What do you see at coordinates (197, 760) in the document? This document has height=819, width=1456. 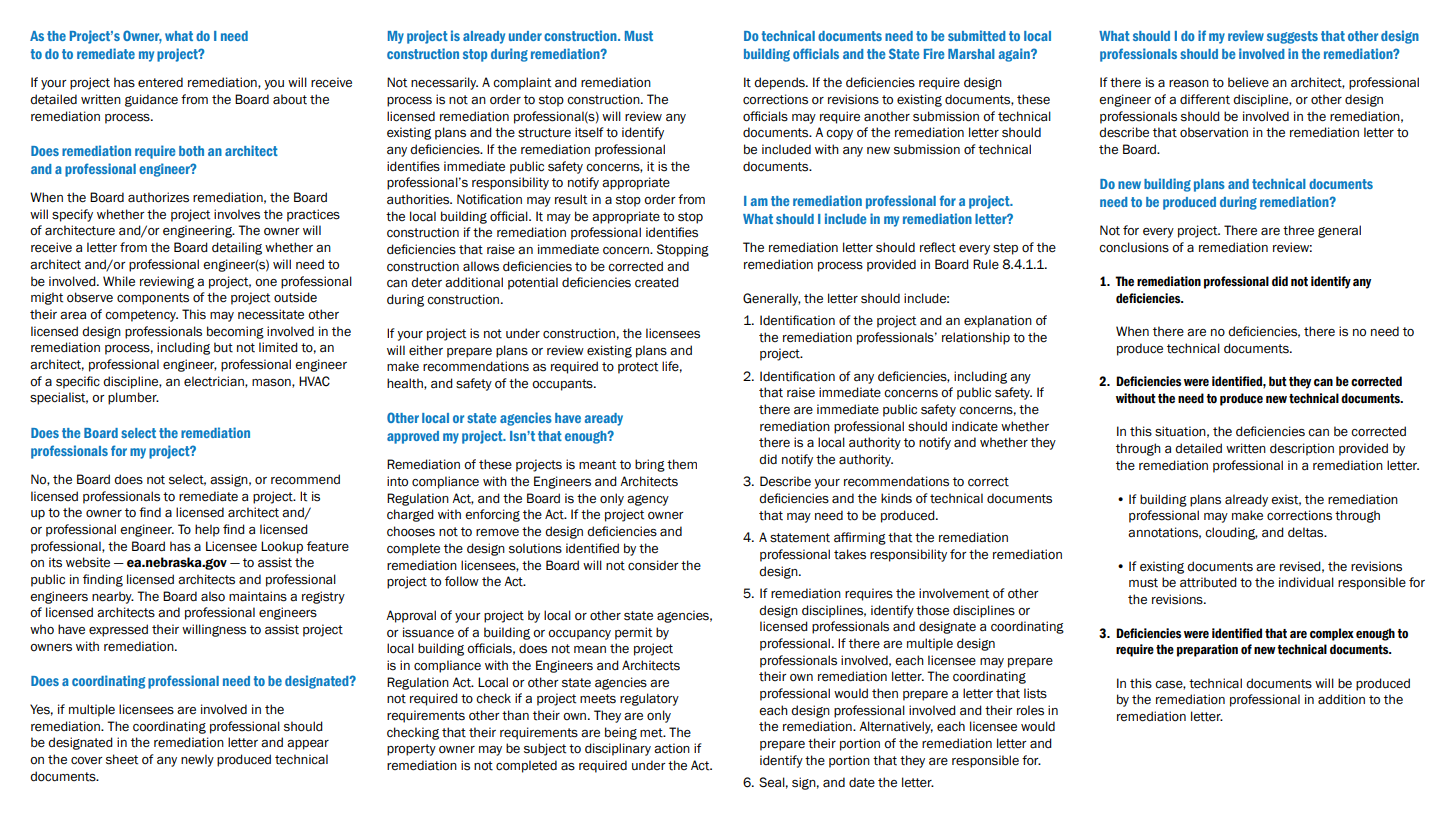 I see `newly` at bounding box center [197, 760].
